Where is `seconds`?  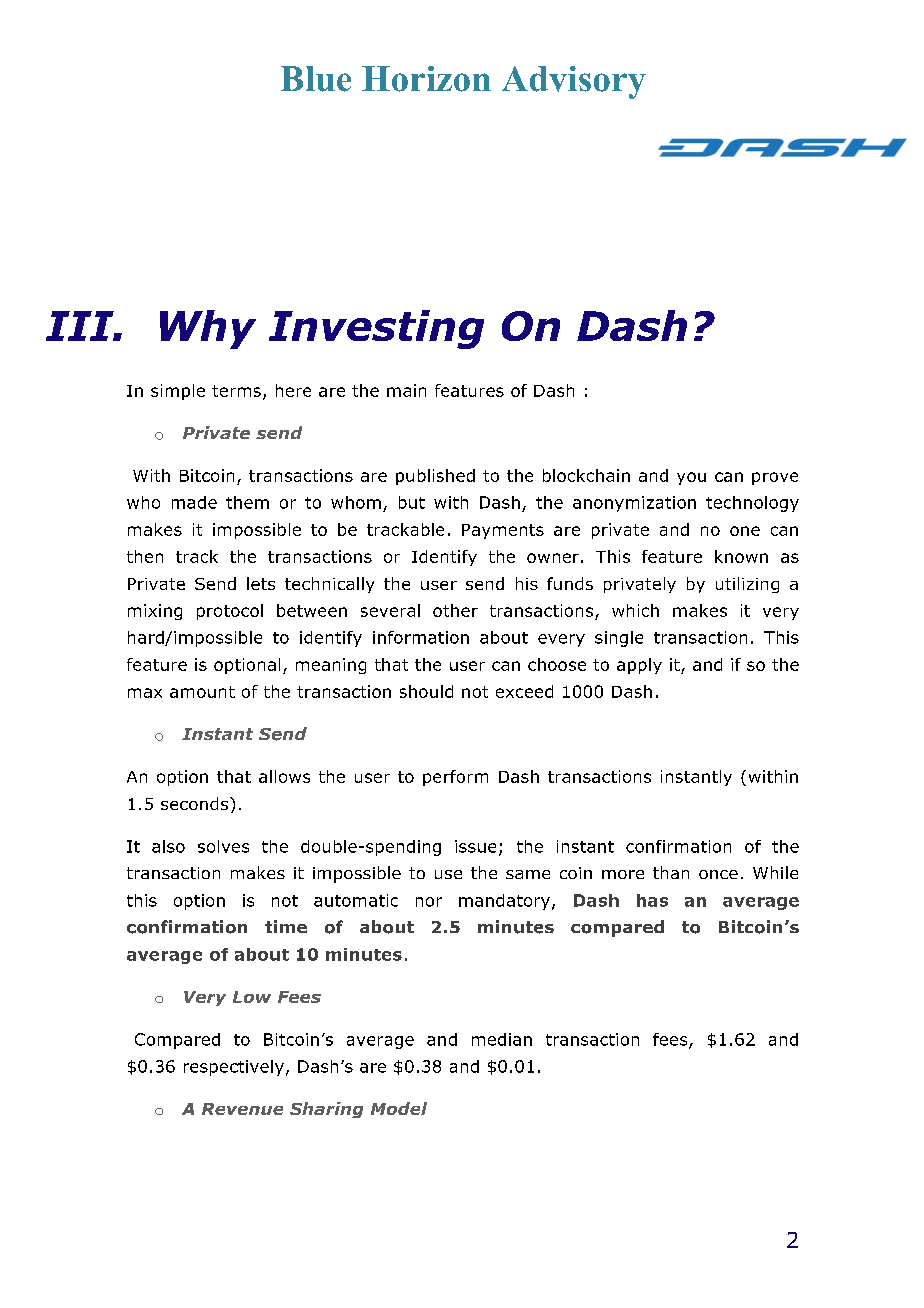 seconds is located at coordinates (196, 803).
